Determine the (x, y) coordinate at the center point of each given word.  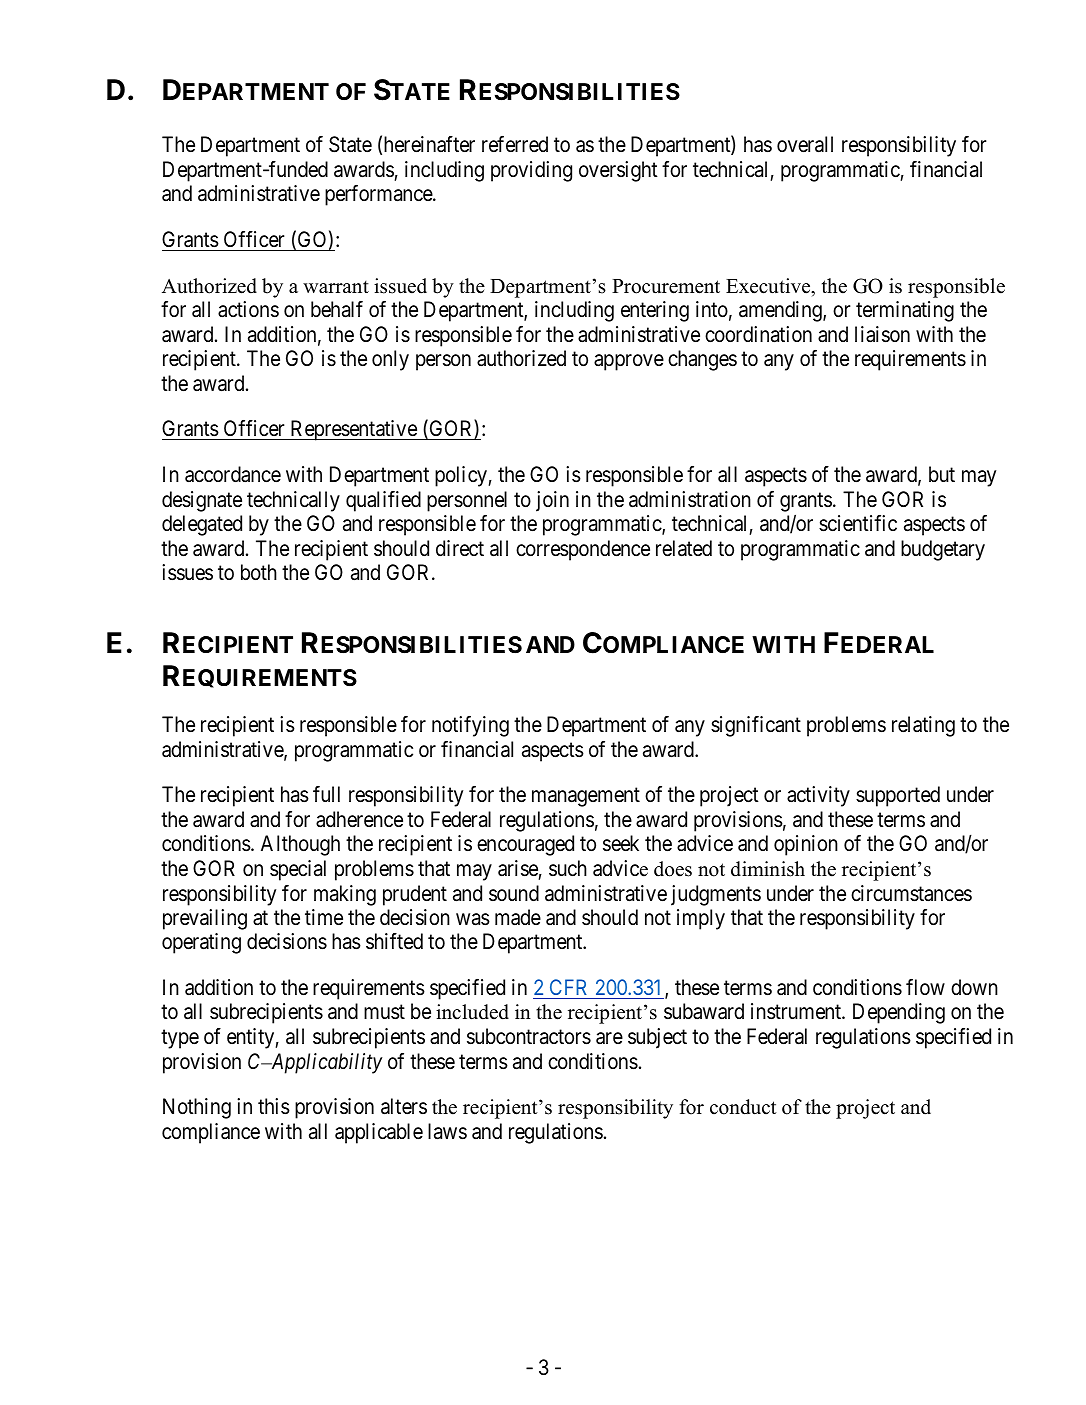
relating (923, 726)
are (609, 1038)
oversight (618, 171)
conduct (743, 1107)
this (274, 1106)
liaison (882, 334)
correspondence (583, 550)
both (259, 572)
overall (805, 144)
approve (629, 363)
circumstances (911, 893)
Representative (353, 430)
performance (379, 195)
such (568, 868)
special (298, 870)
